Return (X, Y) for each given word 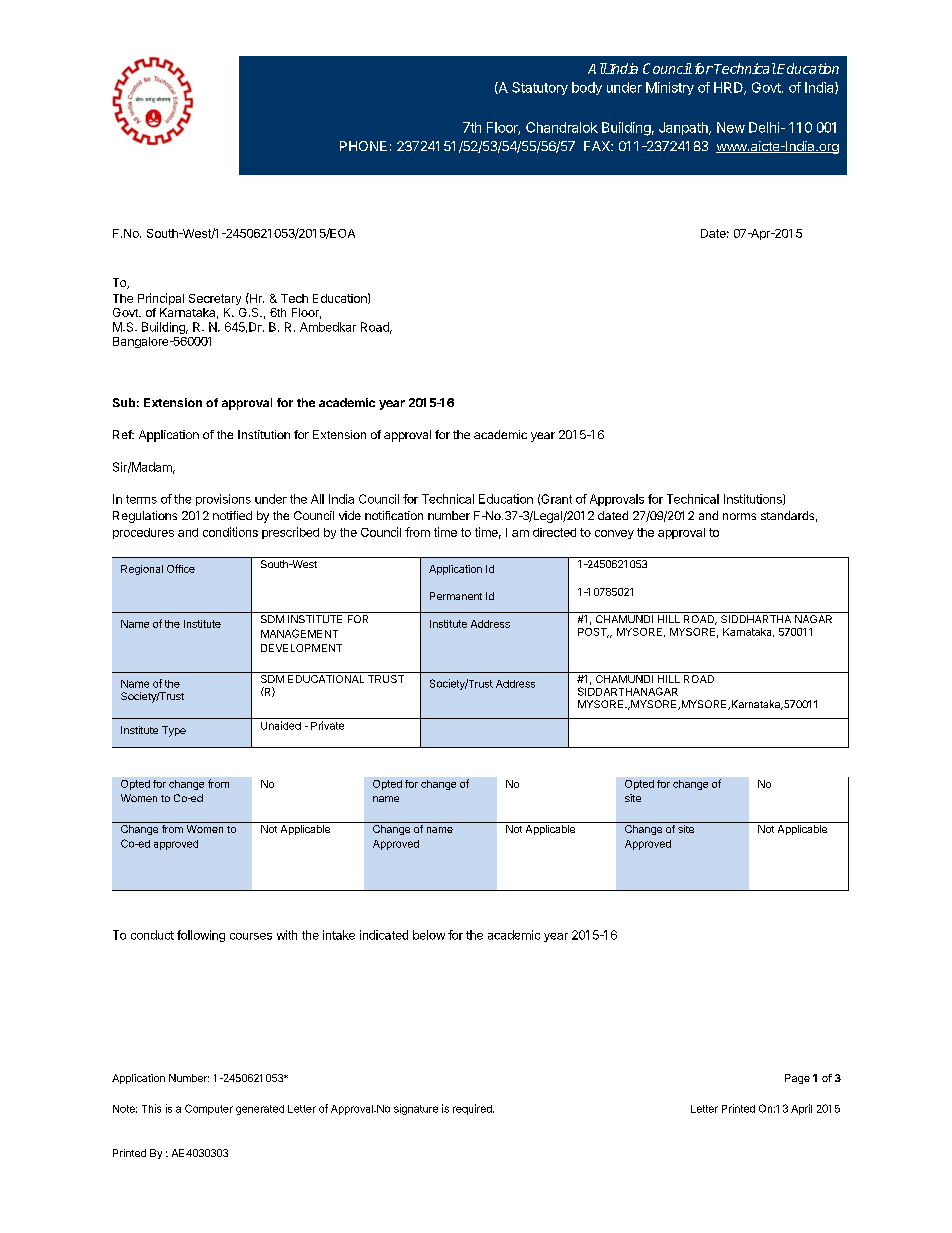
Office (181, 568)
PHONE (363, 146)
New (731, 127)
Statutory (540, 88)
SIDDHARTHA (756, 619)
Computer (209, 1109)
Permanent (456, 596)
